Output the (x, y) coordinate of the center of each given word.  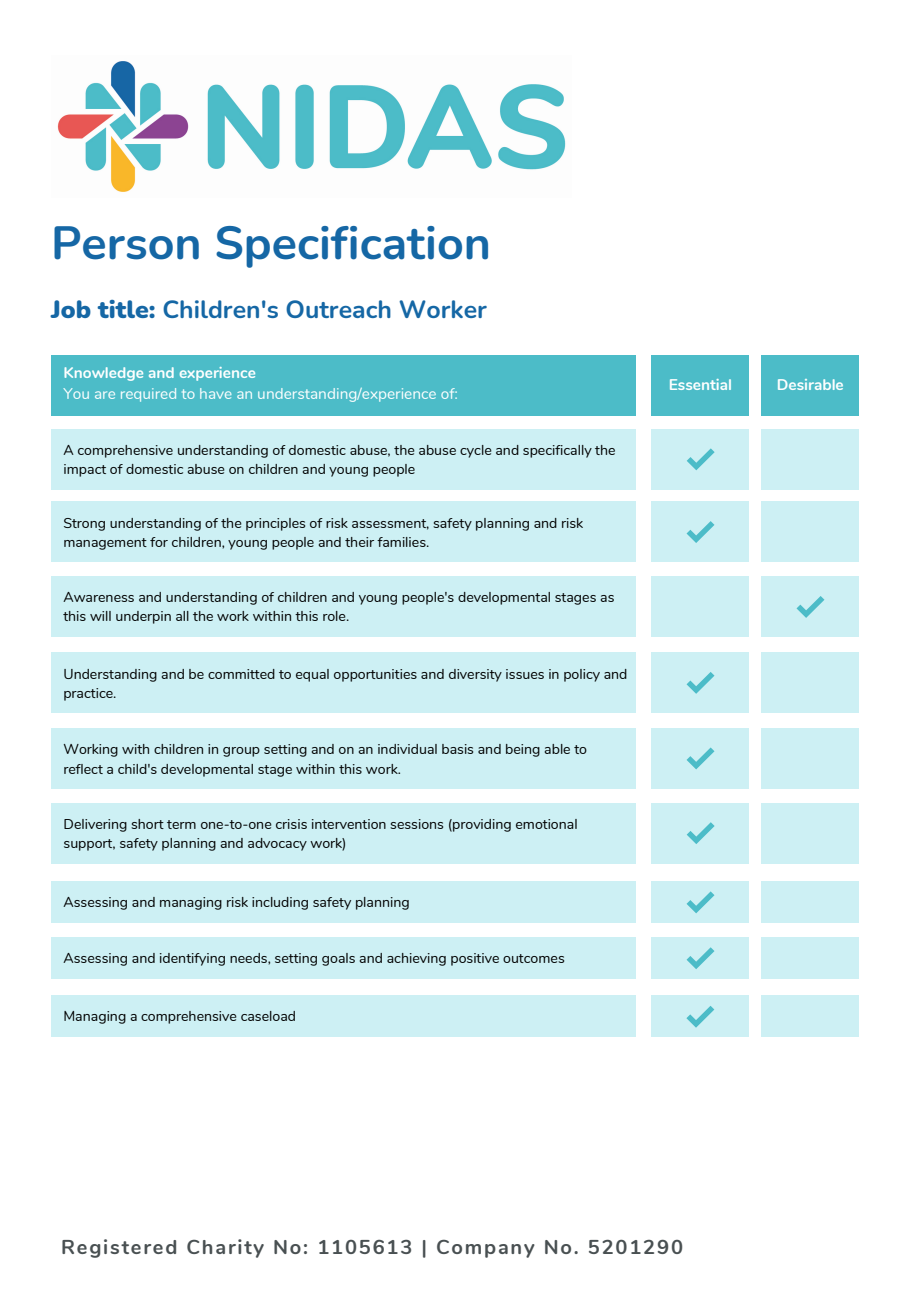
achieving (416, 959)
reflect (83, 769)
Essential (700, 384)
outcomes (533, 958)
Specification (352, 247)
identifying (192, 959)
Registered (119, 1248)
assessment (390, 524)
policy (582, 675)
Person (126, 243)
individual (407, 749)
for (159, 542)
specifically (557, 451)
